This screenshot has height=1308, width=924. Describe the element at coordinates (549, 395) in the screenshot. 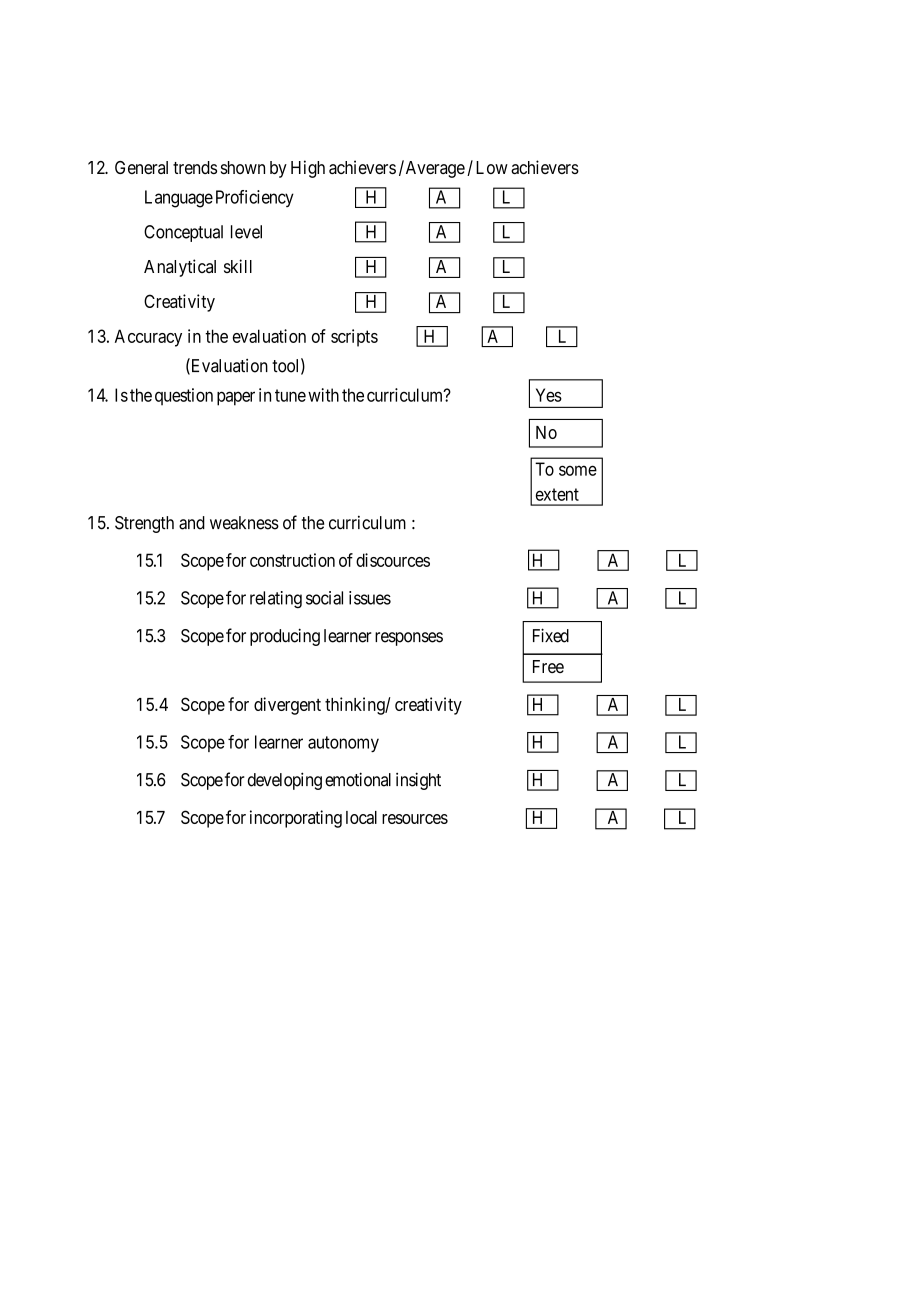

I see `Yes` at that location.
